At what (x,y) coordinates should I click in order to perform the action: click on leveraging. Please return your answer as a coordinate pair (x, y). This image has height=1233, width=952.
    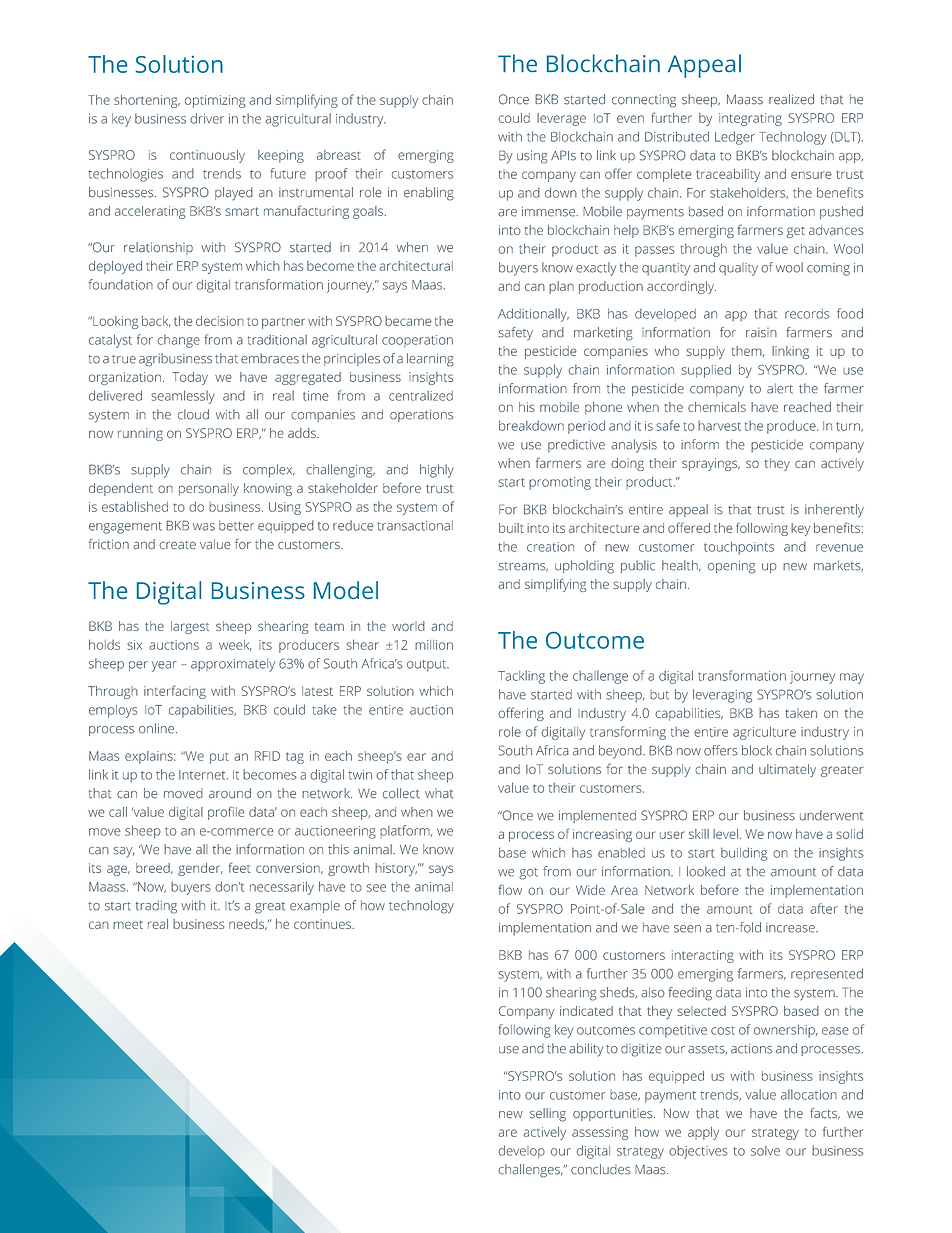
    Looking at the image, I should click on (722, 696).
